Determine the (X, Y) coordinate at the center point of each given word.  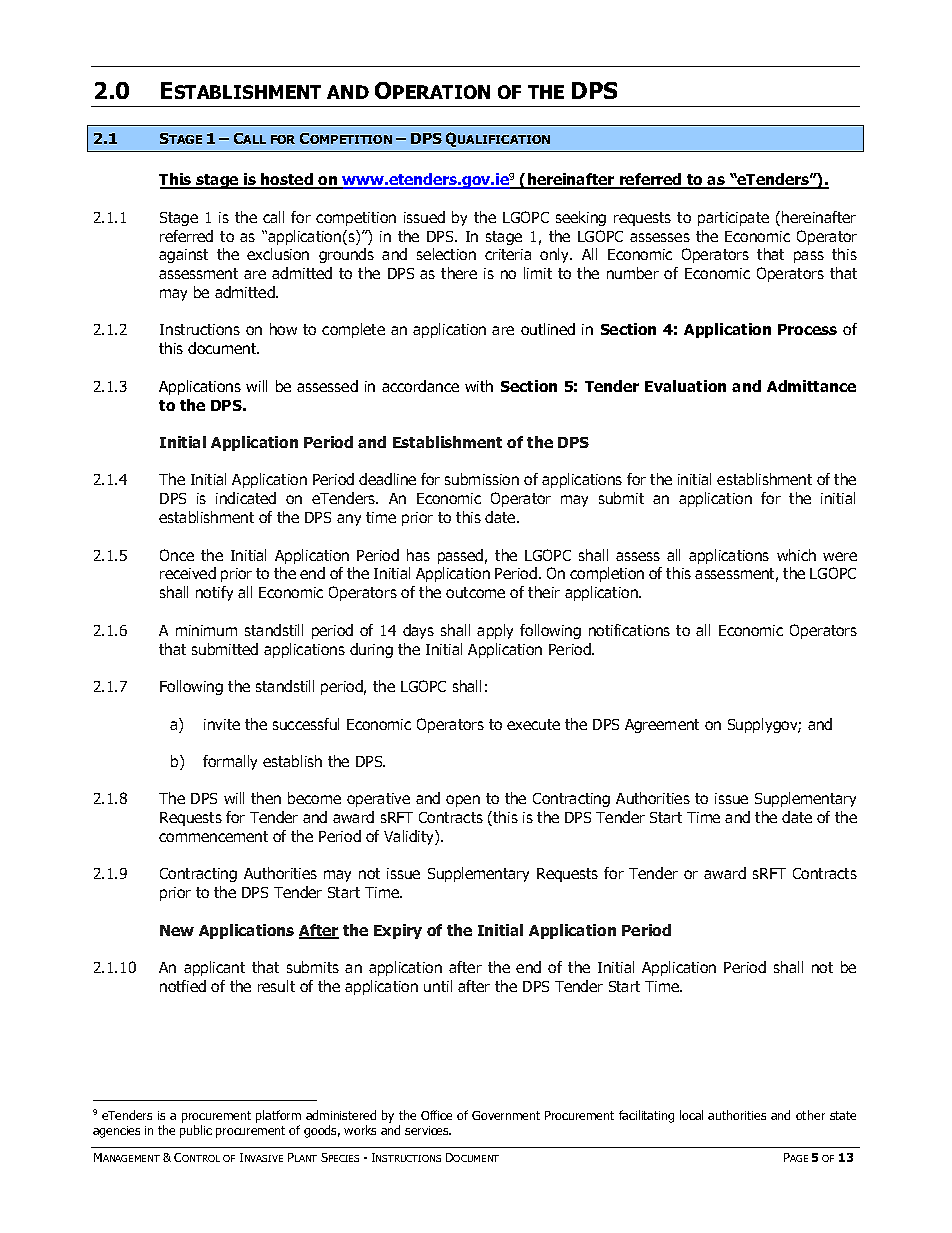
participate (733, 219)
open (463, 801)
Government (506, 1115)
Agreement (662, 726)
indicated (246, 498)
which (796, 555)
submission (482, 479)
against (183, 256)
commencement (213, 836)
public (196, 1131)
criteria (508, 254)
